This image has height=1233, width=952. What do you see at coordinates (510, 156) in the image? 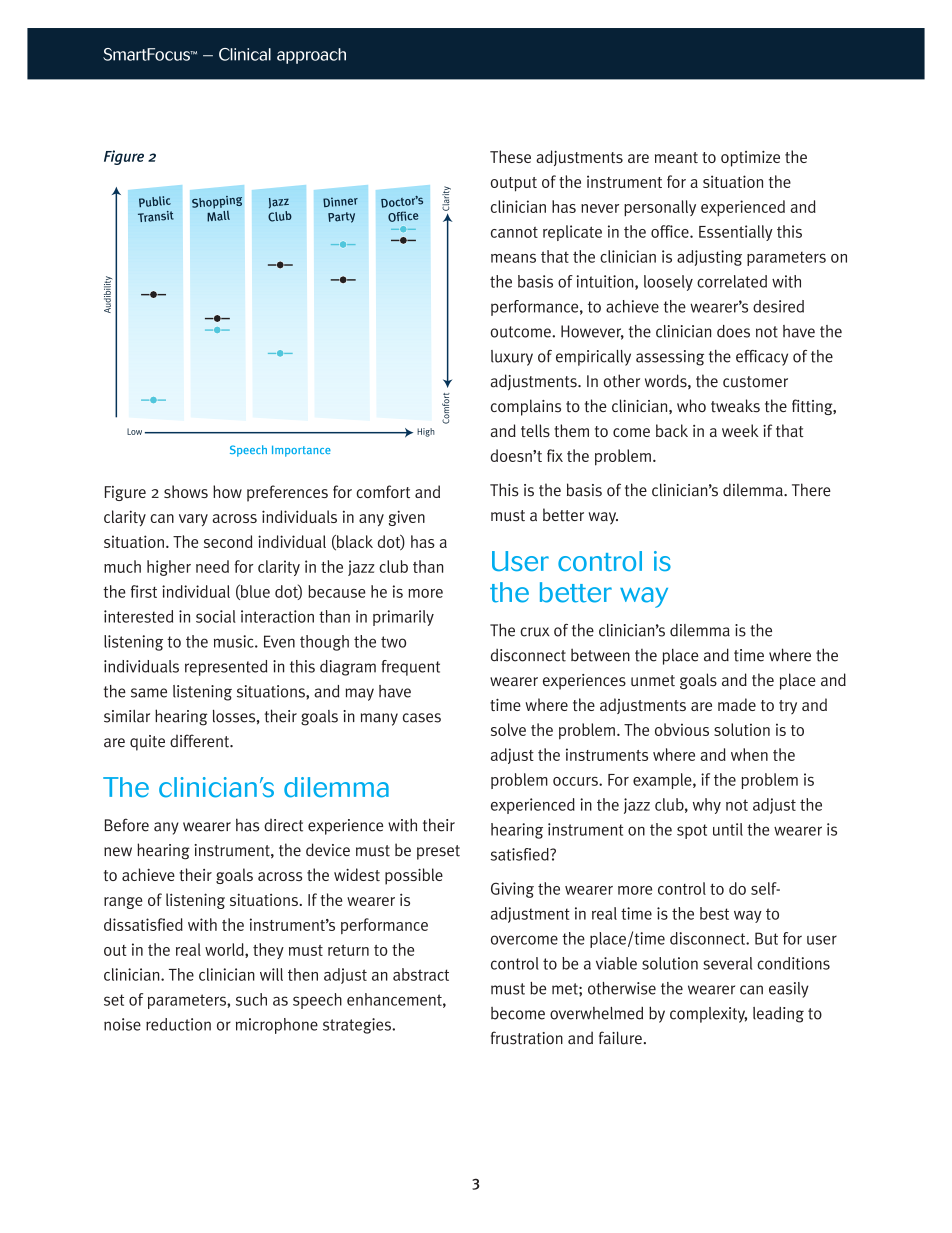
I see `These` at bounding box center [510, 156].
